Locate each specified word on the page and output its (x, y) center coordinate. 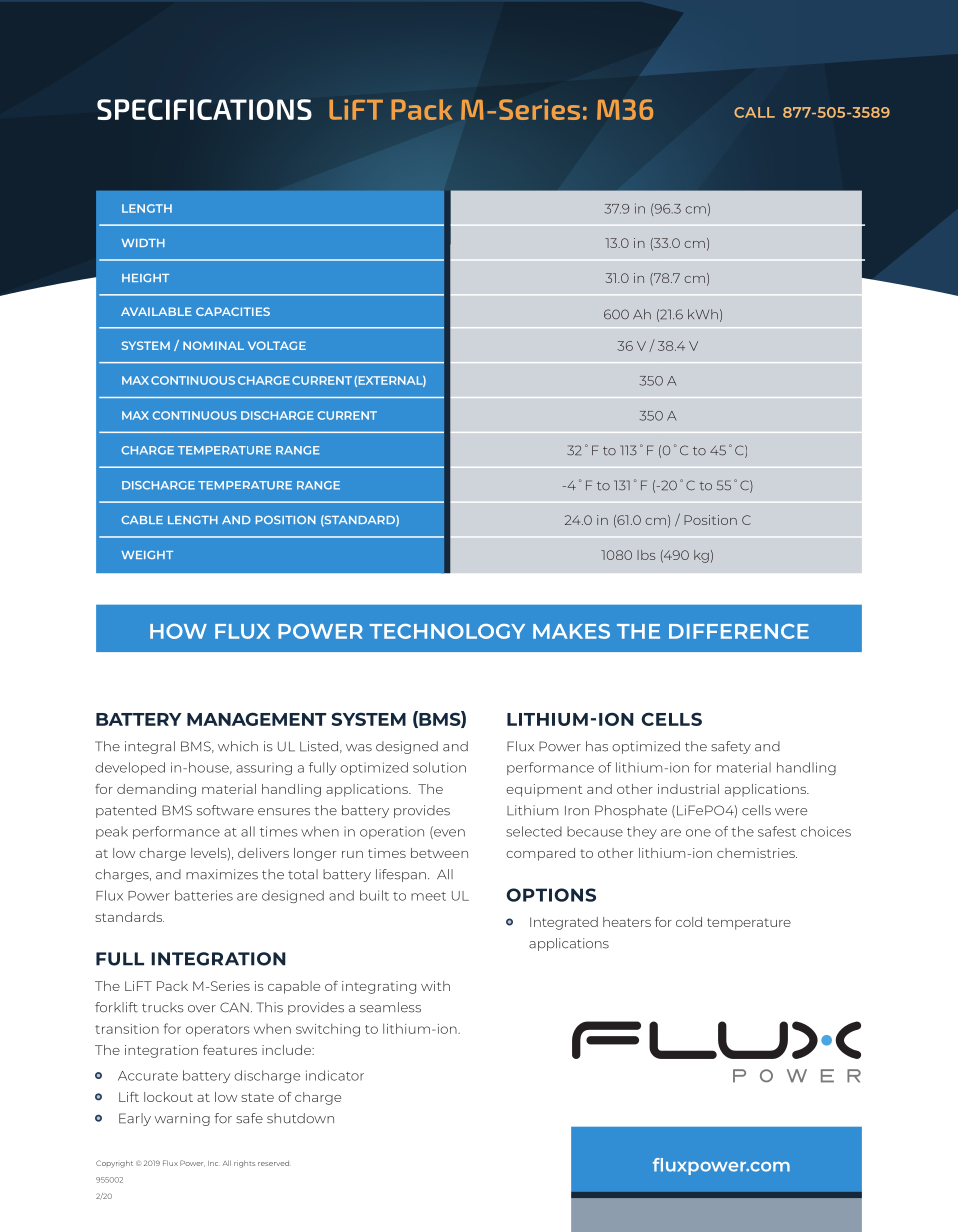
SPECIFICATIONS (204, 109)
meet (428, 896)
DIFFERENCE (739, 631)
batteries (204, 895)
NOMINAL (213, 345)
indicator (335, 1075)
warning (182, 1119)
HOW (178, 631)
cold (689, 922)
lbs (646, 555)
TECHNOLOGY (447, 631)
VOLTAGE (277, 345)
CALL (754, 112)
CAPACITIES (233, 311)
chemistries (757, 853)
